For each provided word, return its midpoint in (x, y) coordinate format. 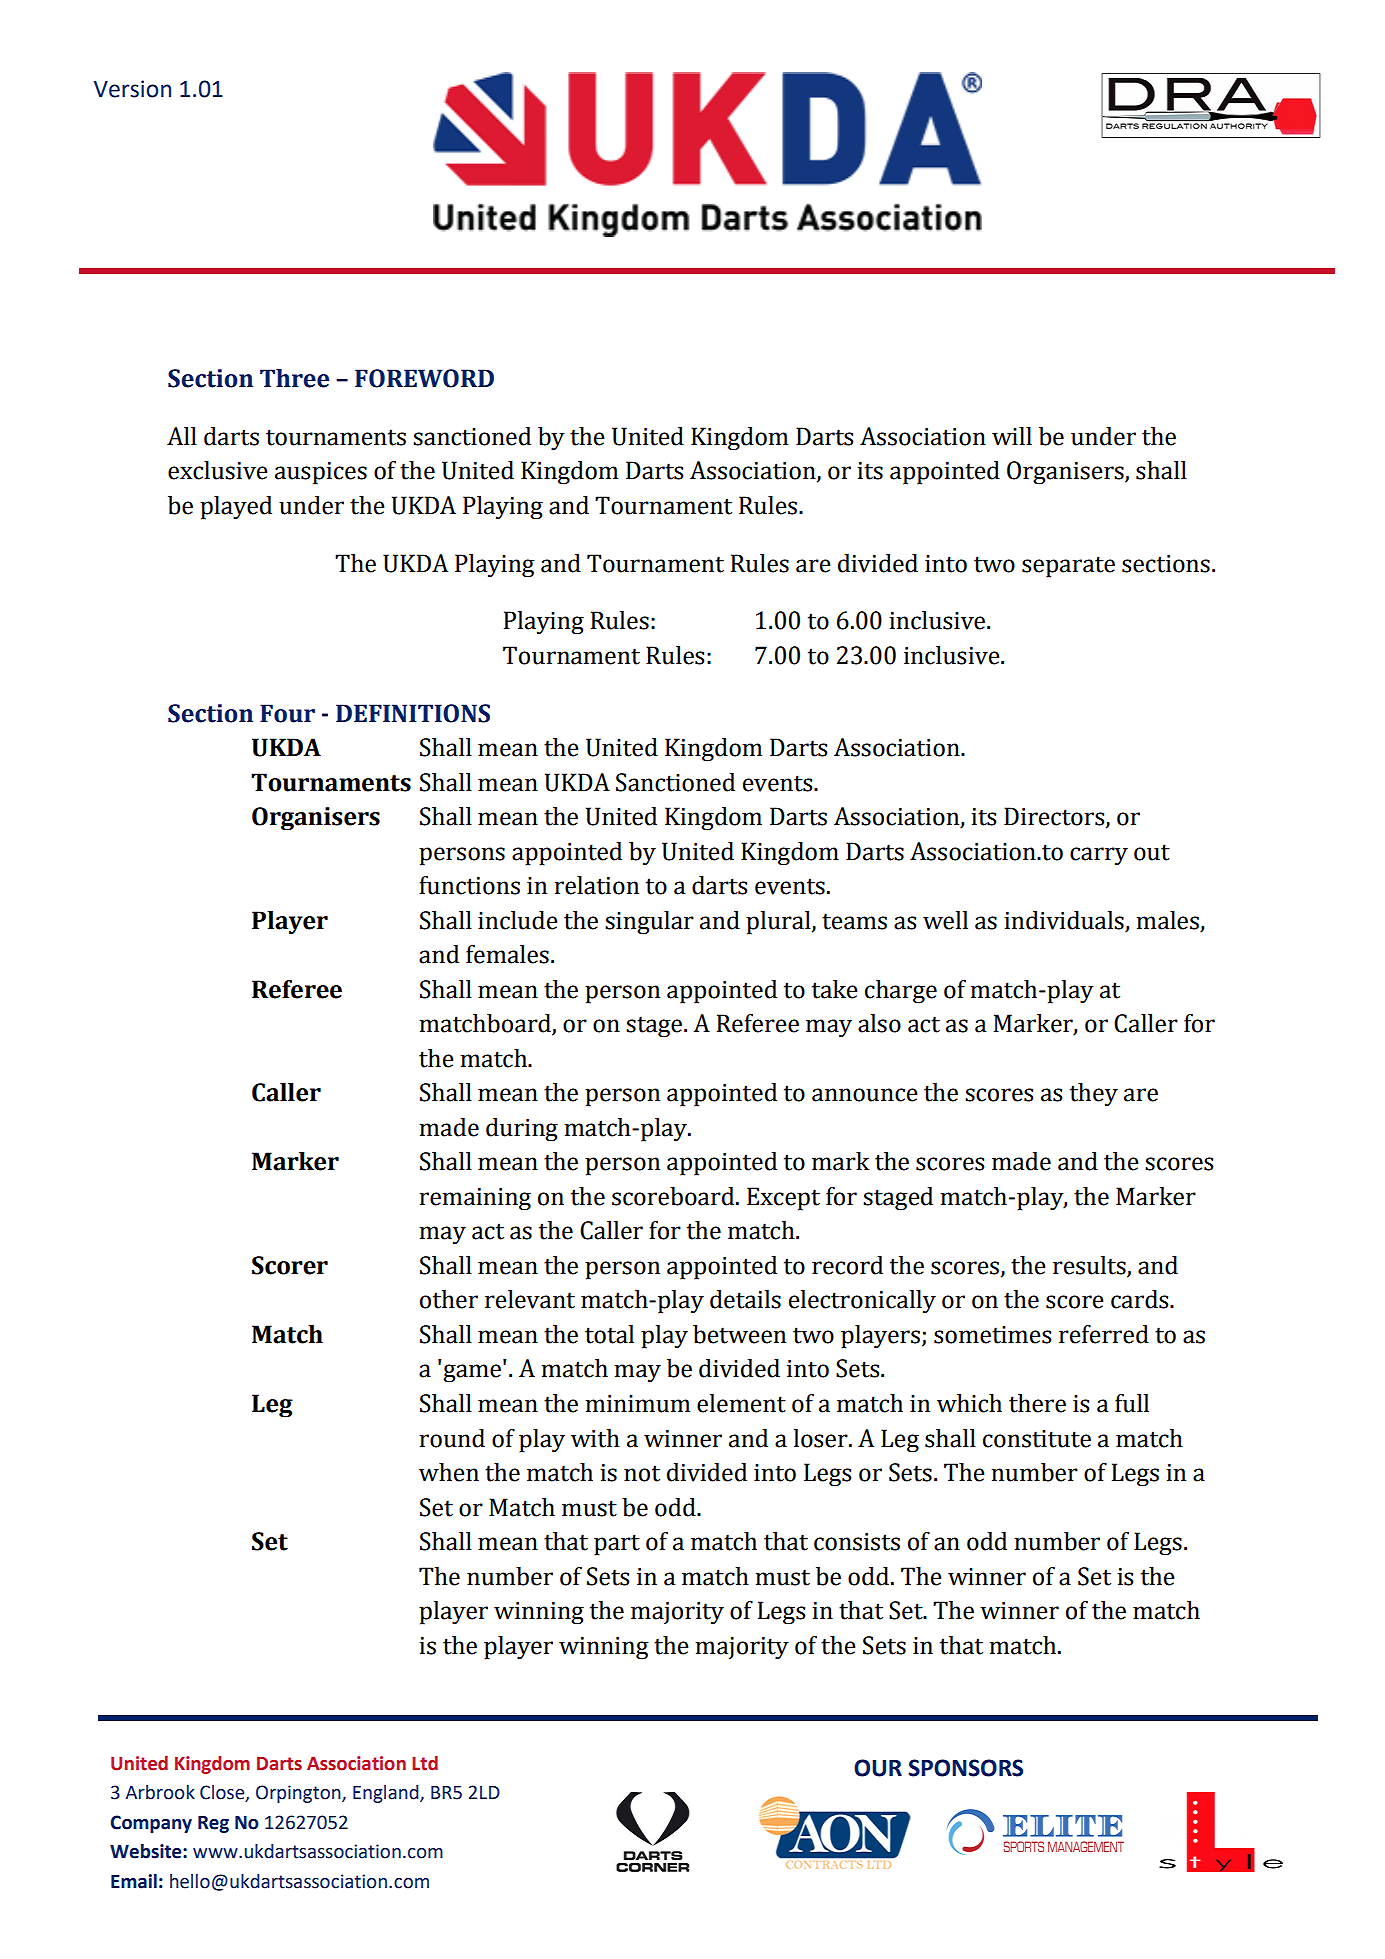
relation (596, 885)
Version (132, 89)
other (449, 1299)
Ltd (425, 1763)
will (1012, 436)
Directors (1055, 817)
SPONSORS (966, 1768)
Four (287, 713)
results (1090, 1266)
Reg (213, 1824)
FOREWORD (424, 378)
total (609, 1334)
